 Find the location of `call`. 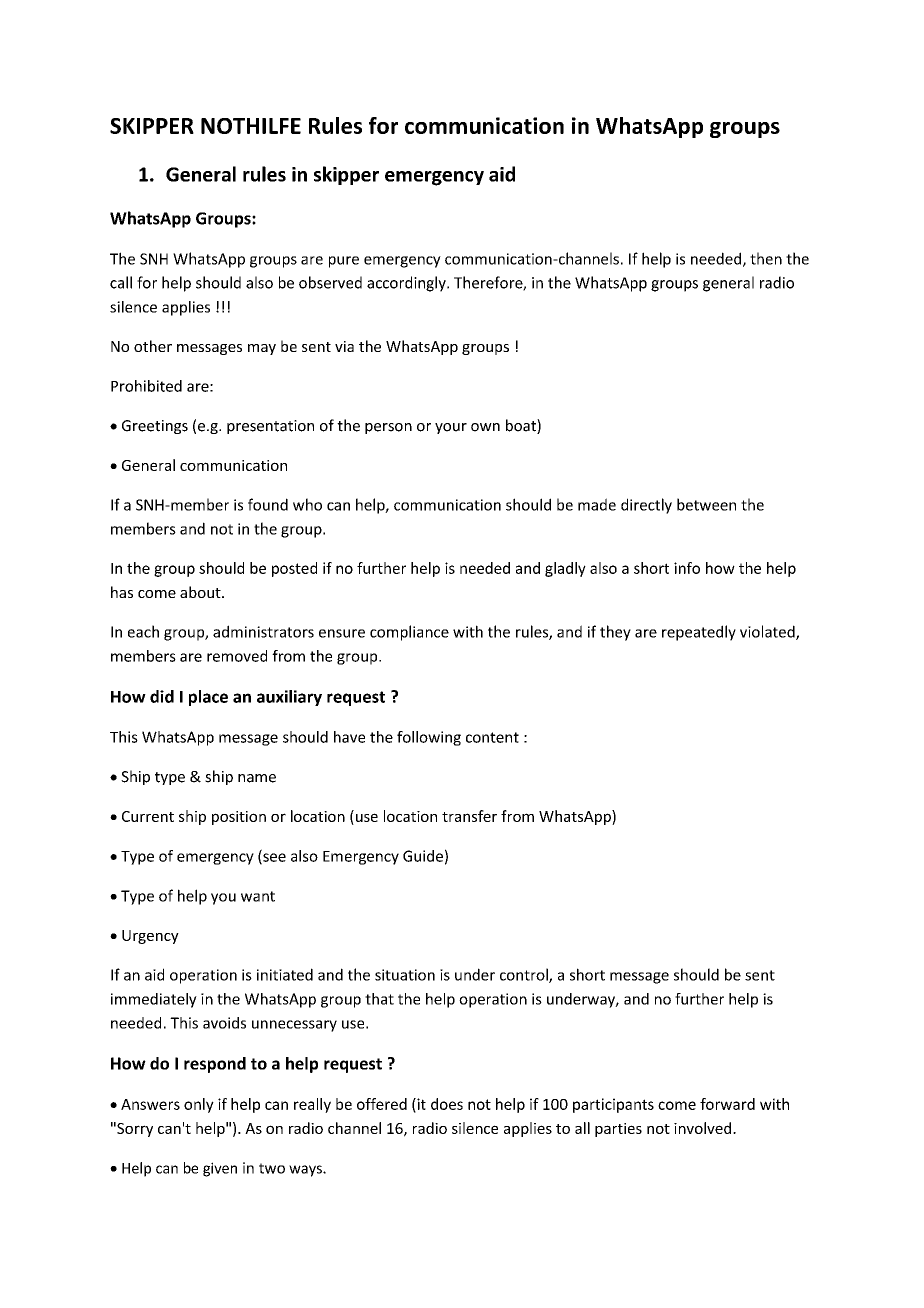

call is located at coordinates (121, 282).
